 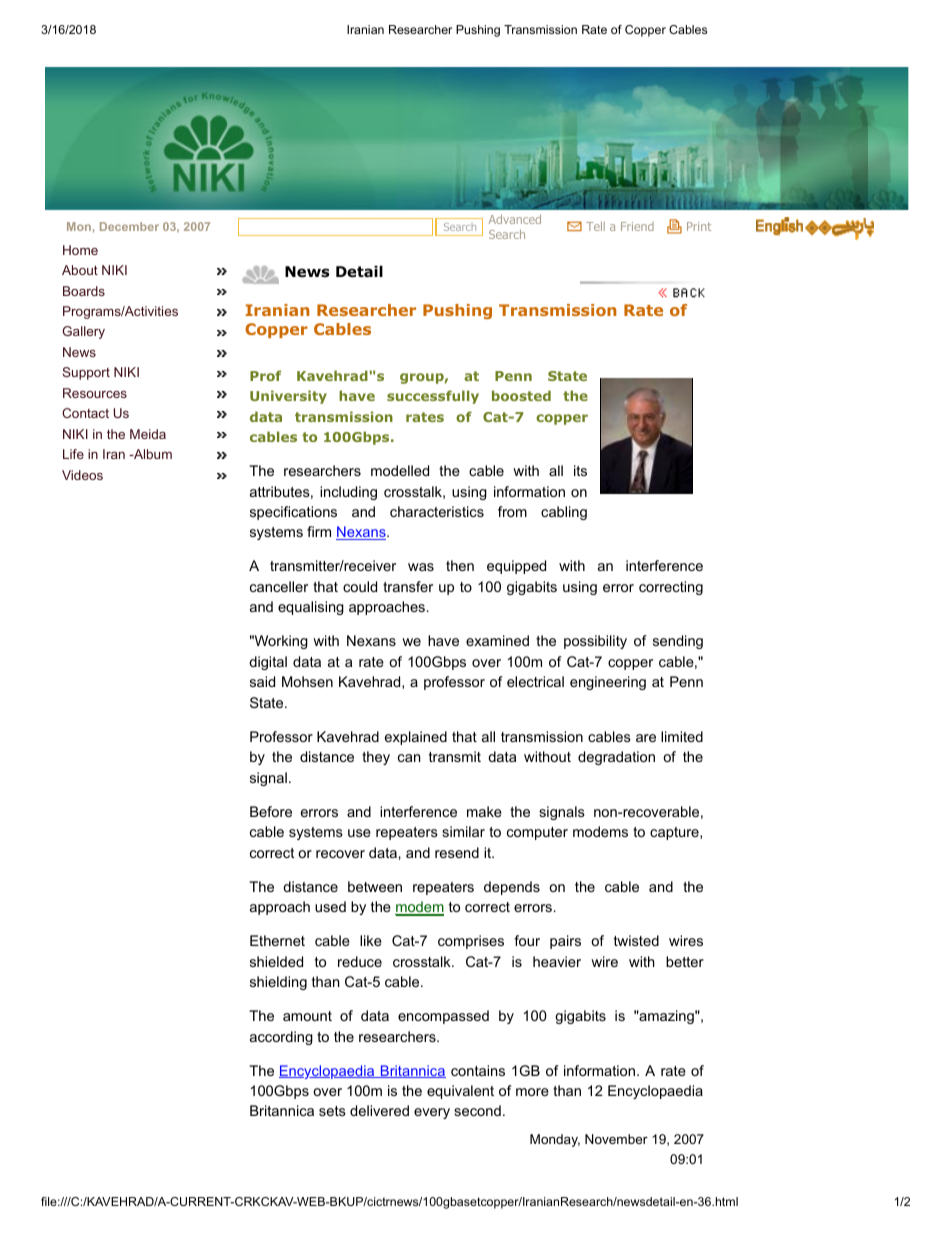 I want to click on said, so click(x=262, y=681).
